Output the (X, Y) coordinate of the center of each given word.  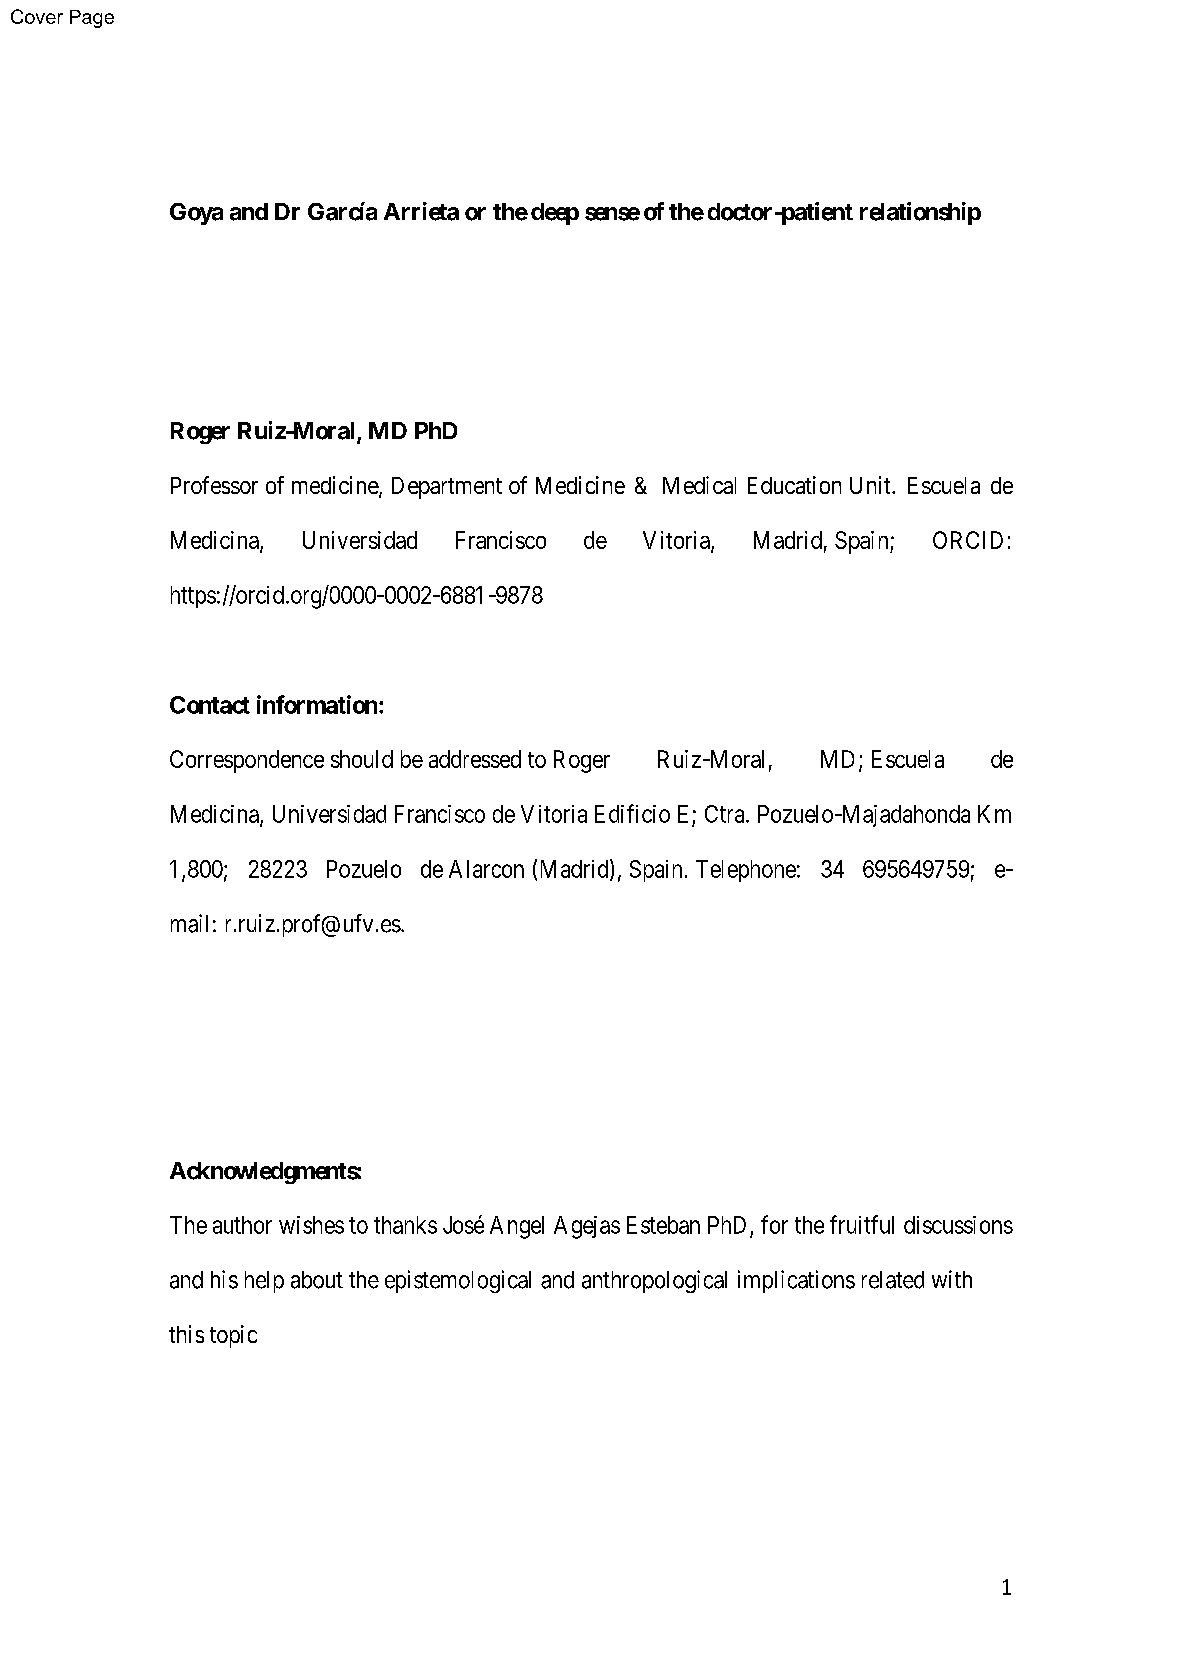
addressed (475, 759)
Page (92, 19)
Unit (871, 485)
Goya (196, 214)
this (186, 1334)
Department (447, 488)
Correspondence (247, 761)
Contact (210, 705)
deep (555, 214)
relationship (920, 213)
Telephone (746, 871)
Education (794, 485)
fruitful (862, 1224)
